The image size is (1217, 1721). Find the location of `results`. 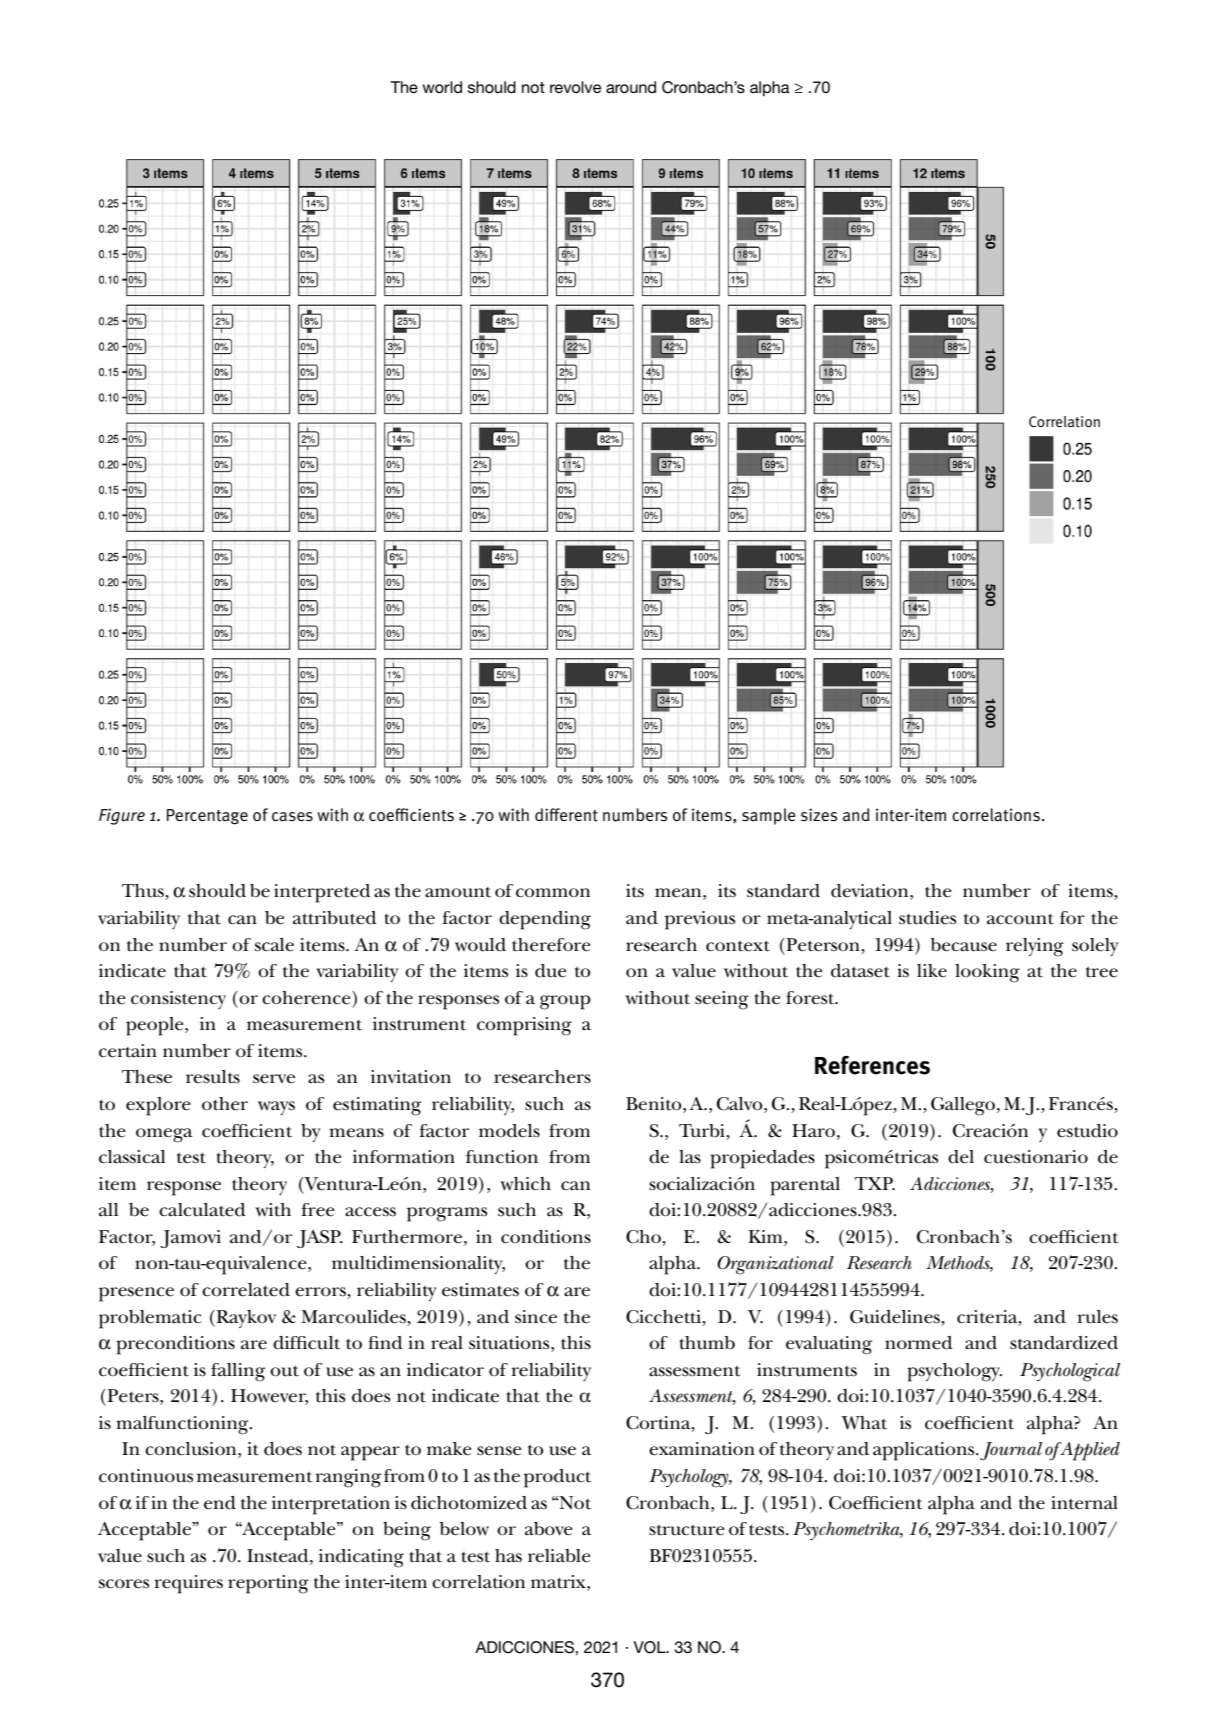

results is located at coordinates (213, 1077).
